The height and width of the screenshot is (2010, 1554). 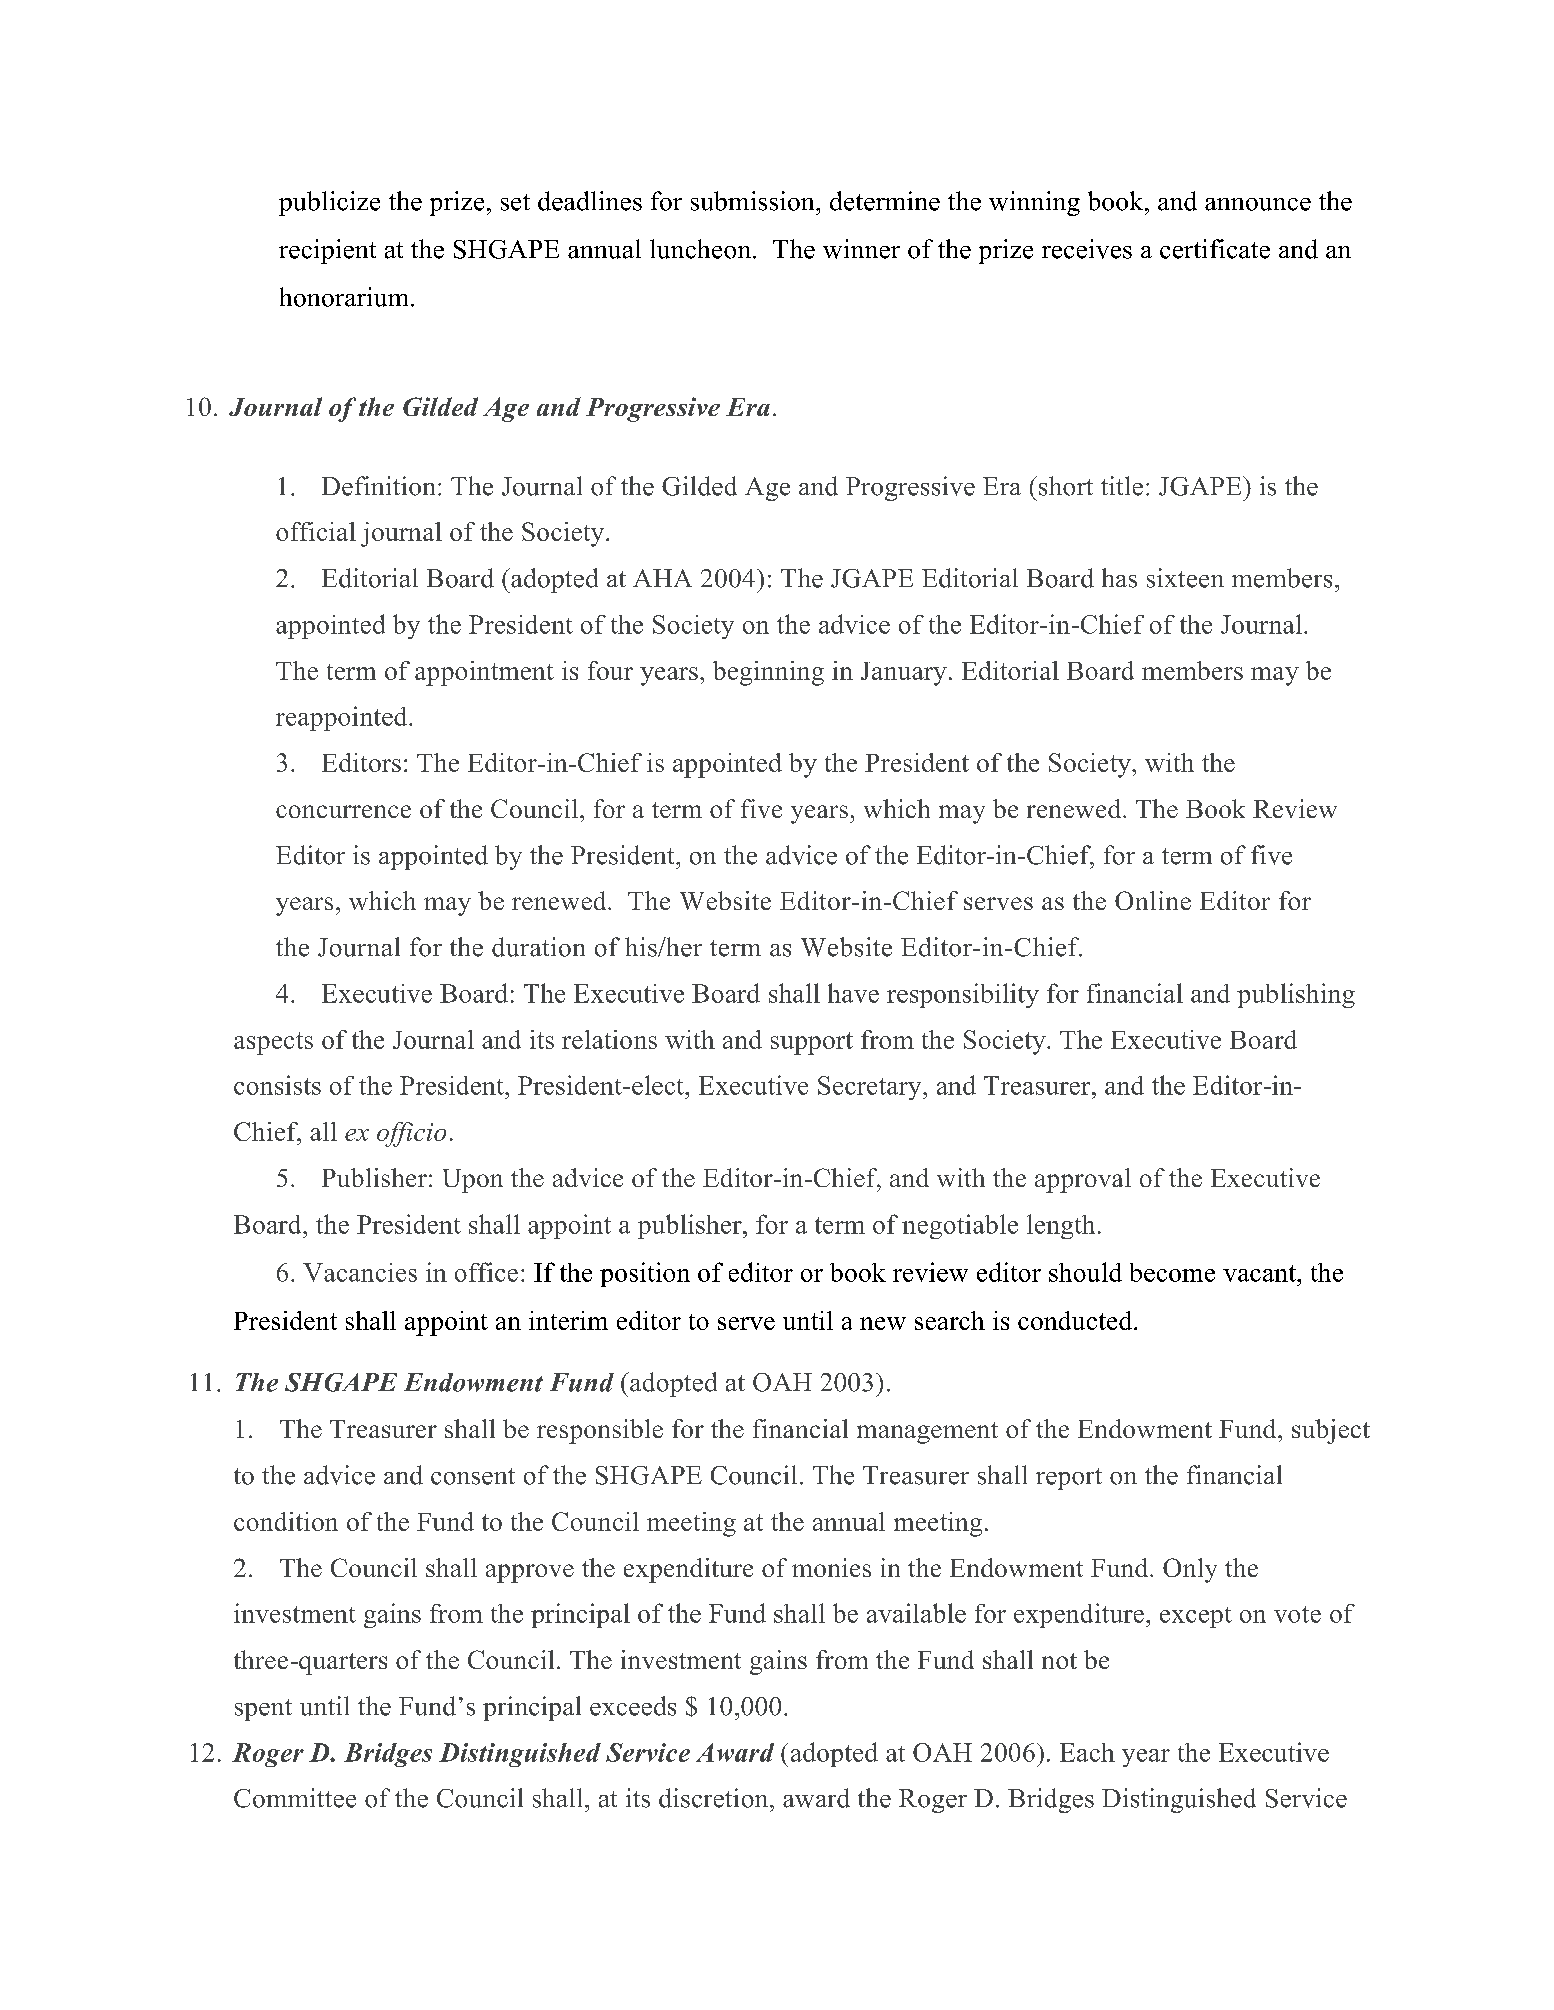 I want to click on recipient, so click(x=327, y=251).
